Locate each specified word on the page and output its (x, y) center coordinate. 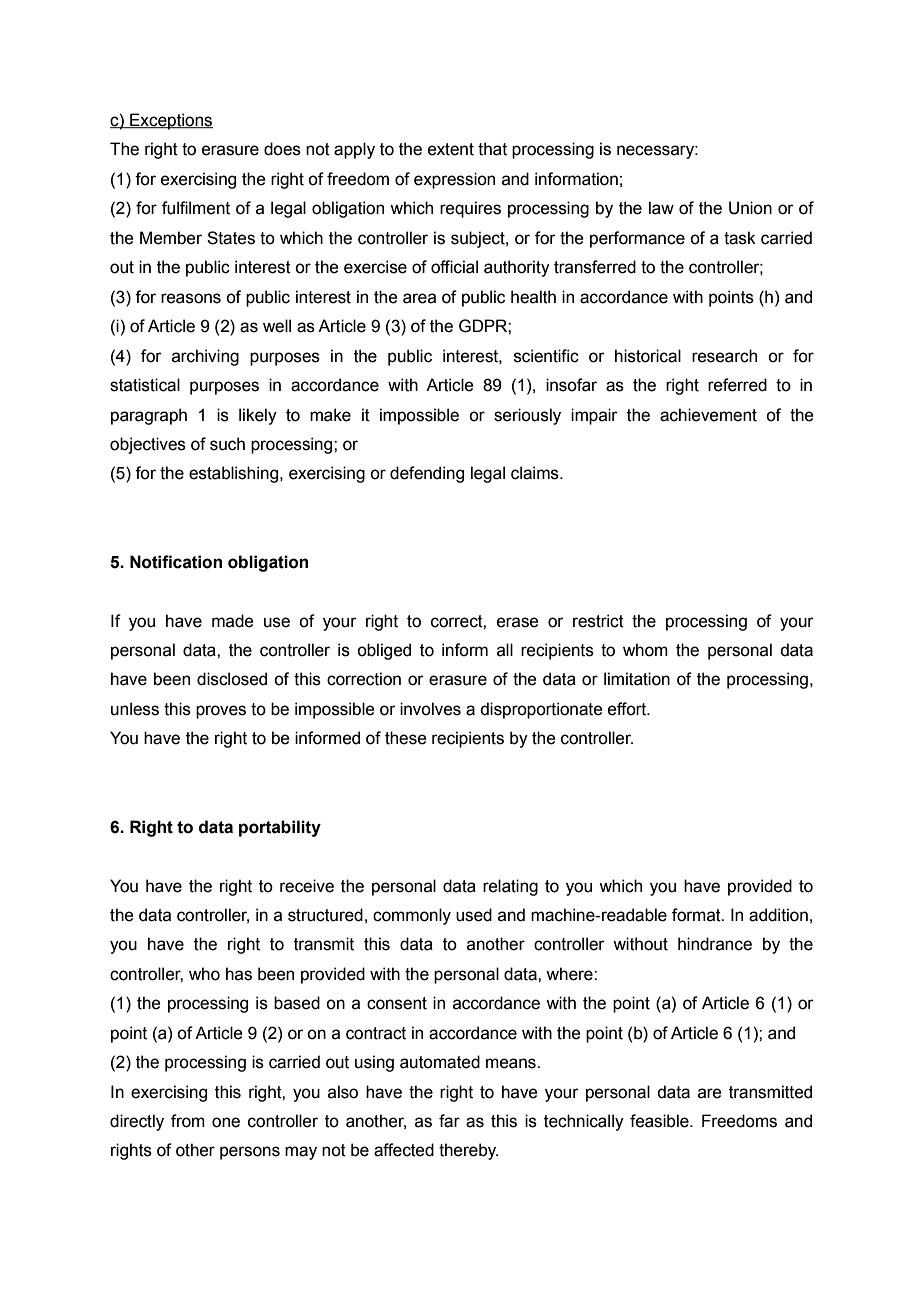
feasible (660, 1121)
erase (518, 622)
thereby (468, 1151)
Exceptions (170, 121)
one (226, 1122)
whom (645, 650)
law (661, 208)
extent (451, 149)
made (233, 621)
